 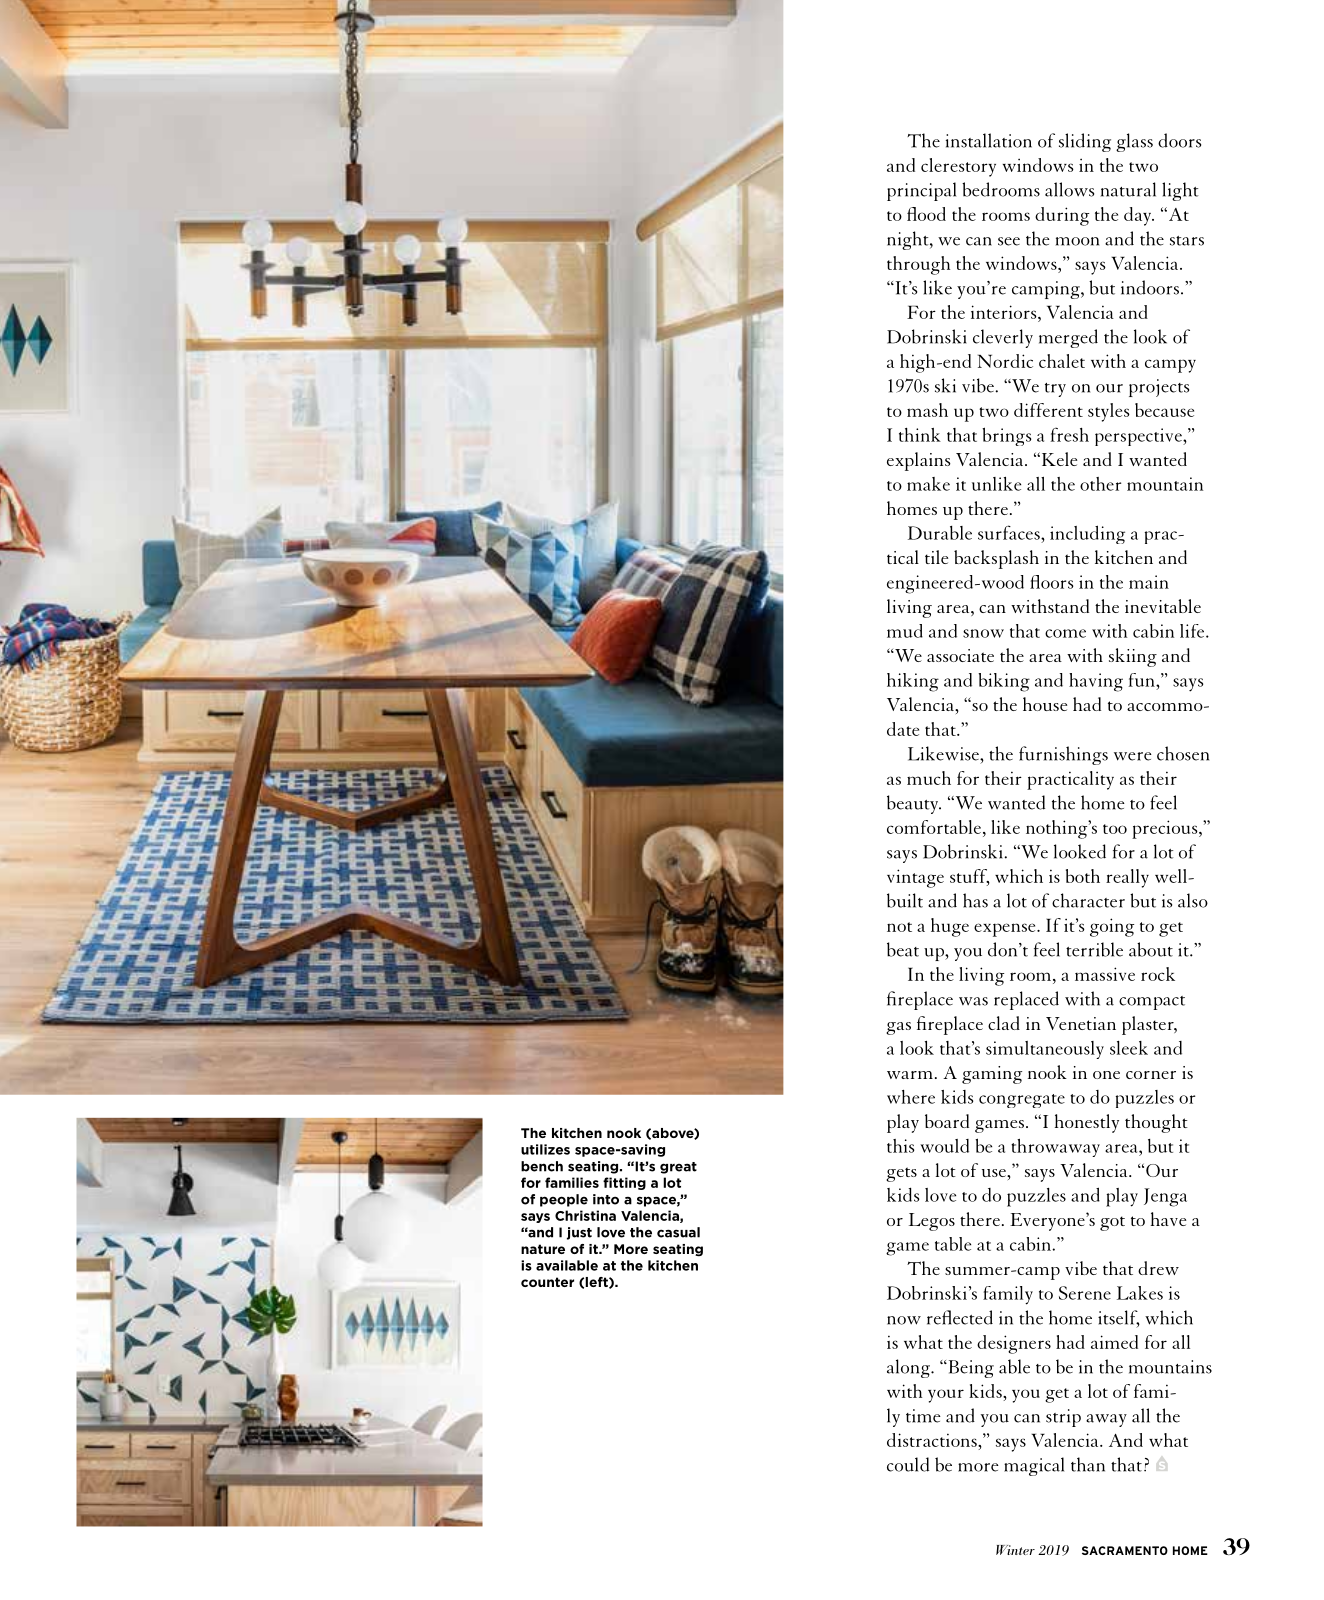 What do you see at coordinates (1112, 1223) in the image?
I see `got` at bounding box center [1112, 1223].
